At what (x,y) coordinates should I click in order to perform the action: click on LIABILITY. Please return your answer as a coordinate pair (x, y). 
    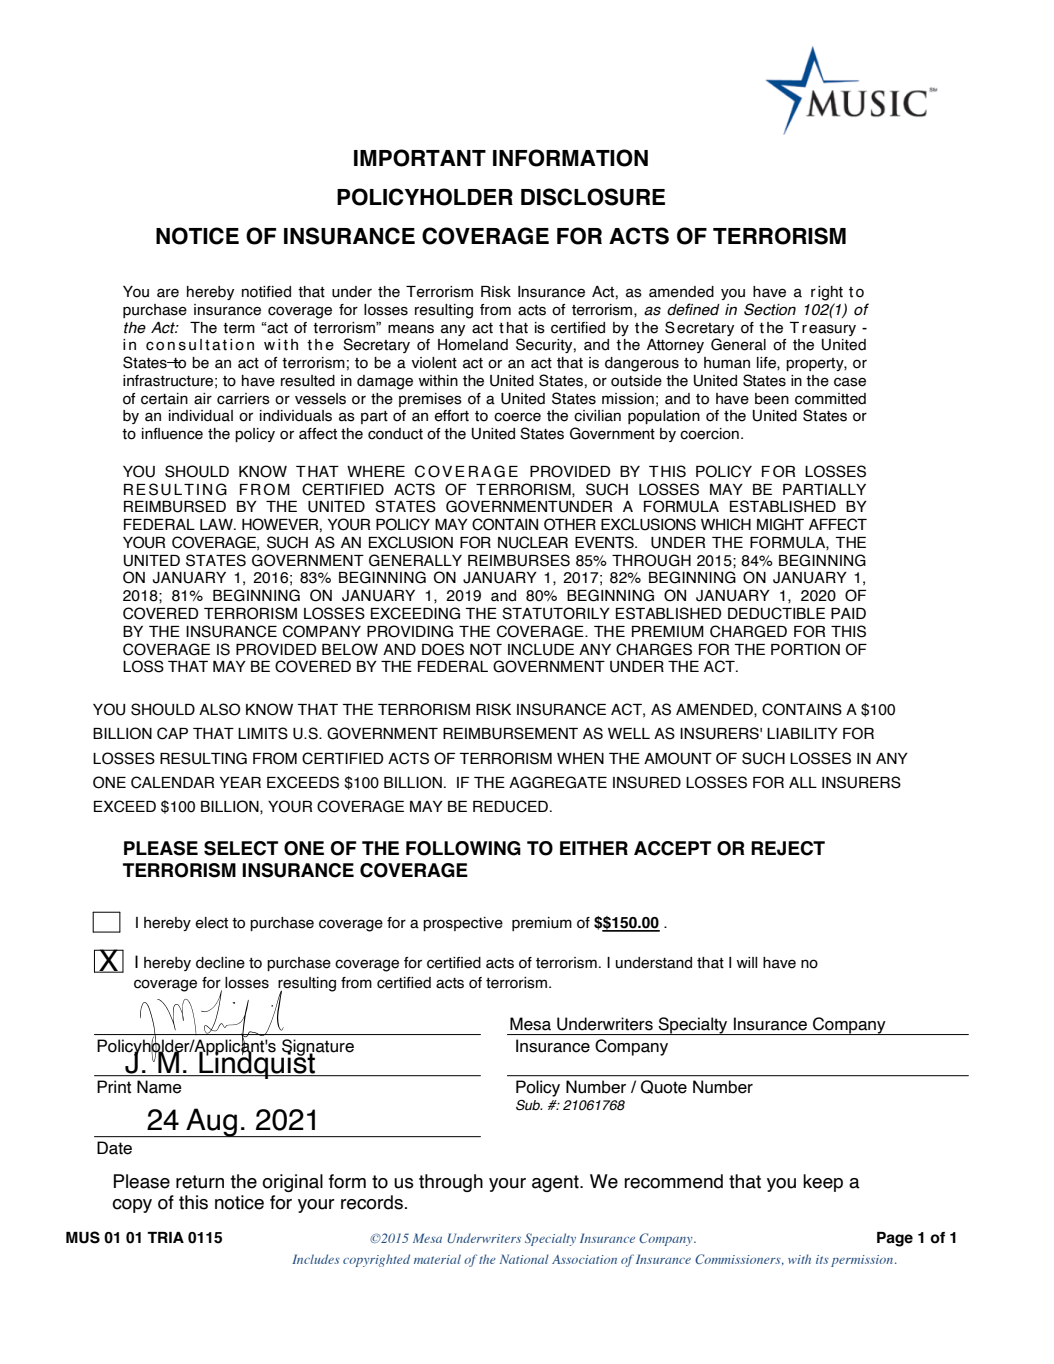
    Looking at the image, I should click on (802, 733).
